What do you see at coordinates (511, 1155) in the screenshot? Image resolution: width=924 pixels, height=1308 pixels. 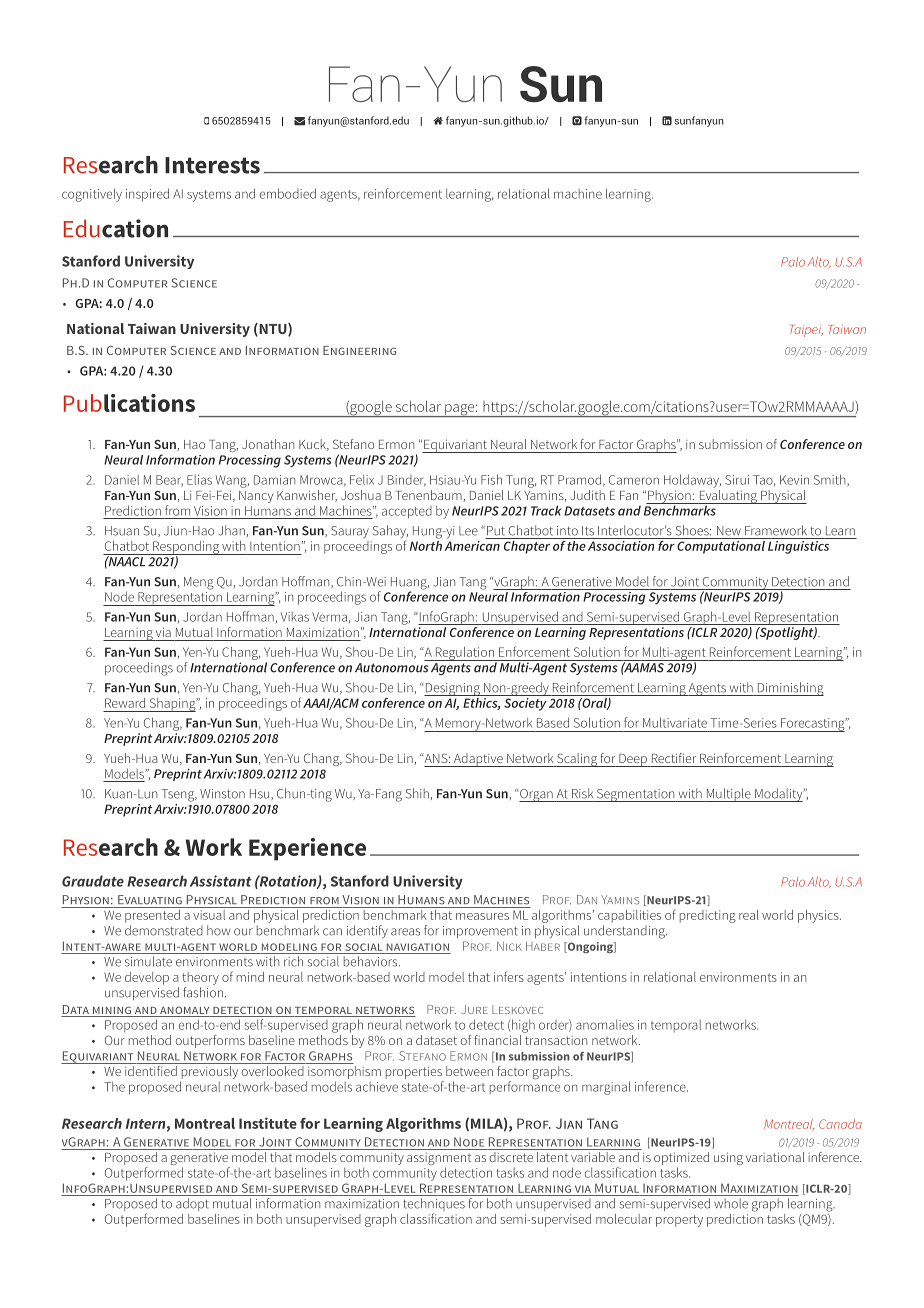 I see `discrete` at bounding box center [511, 1155].
